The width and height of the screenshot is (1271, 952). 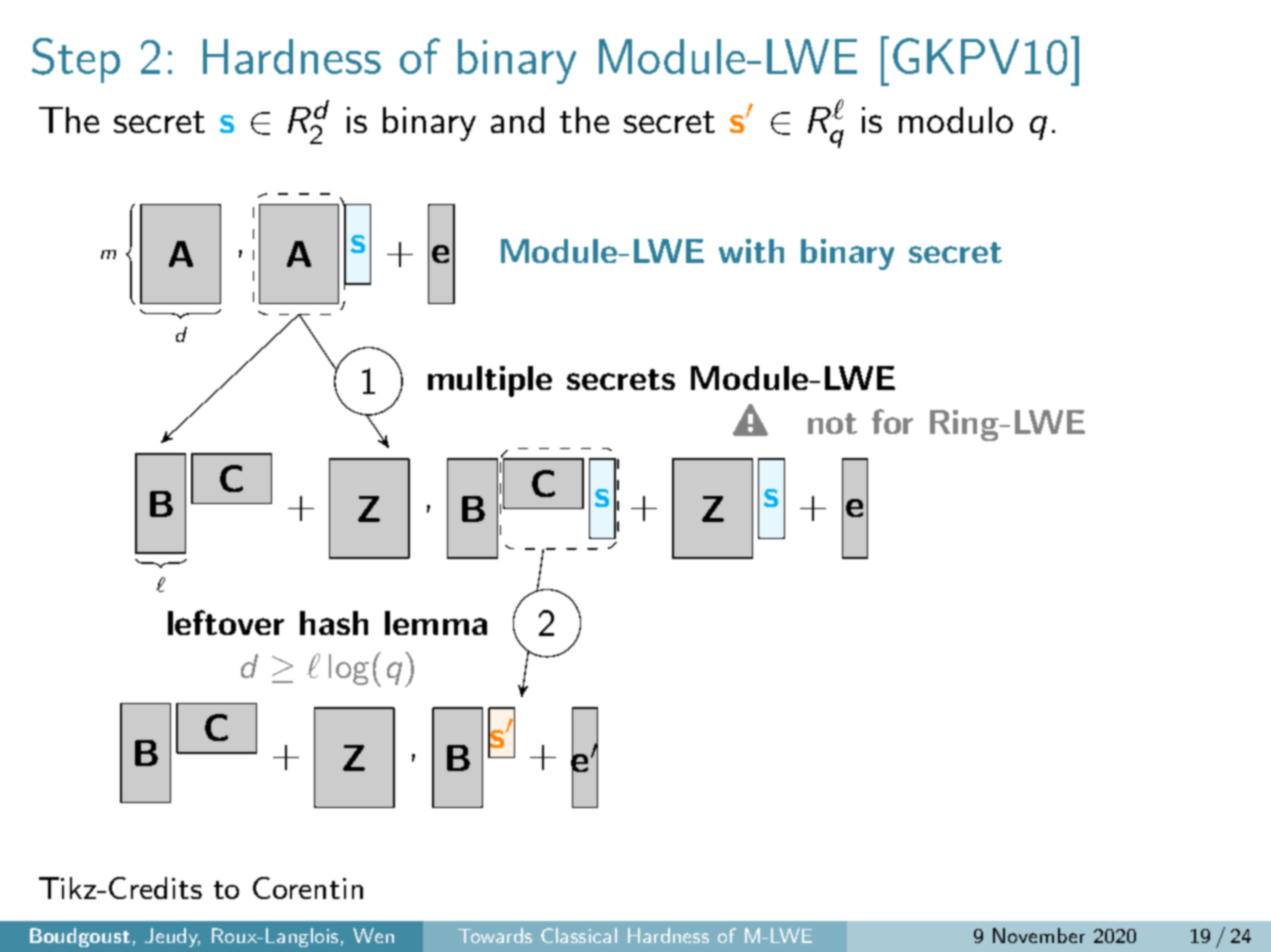 What do you see at coordinates (76, 60) in the screenshot?
I see `Step` at bounding box center [76, 60].
